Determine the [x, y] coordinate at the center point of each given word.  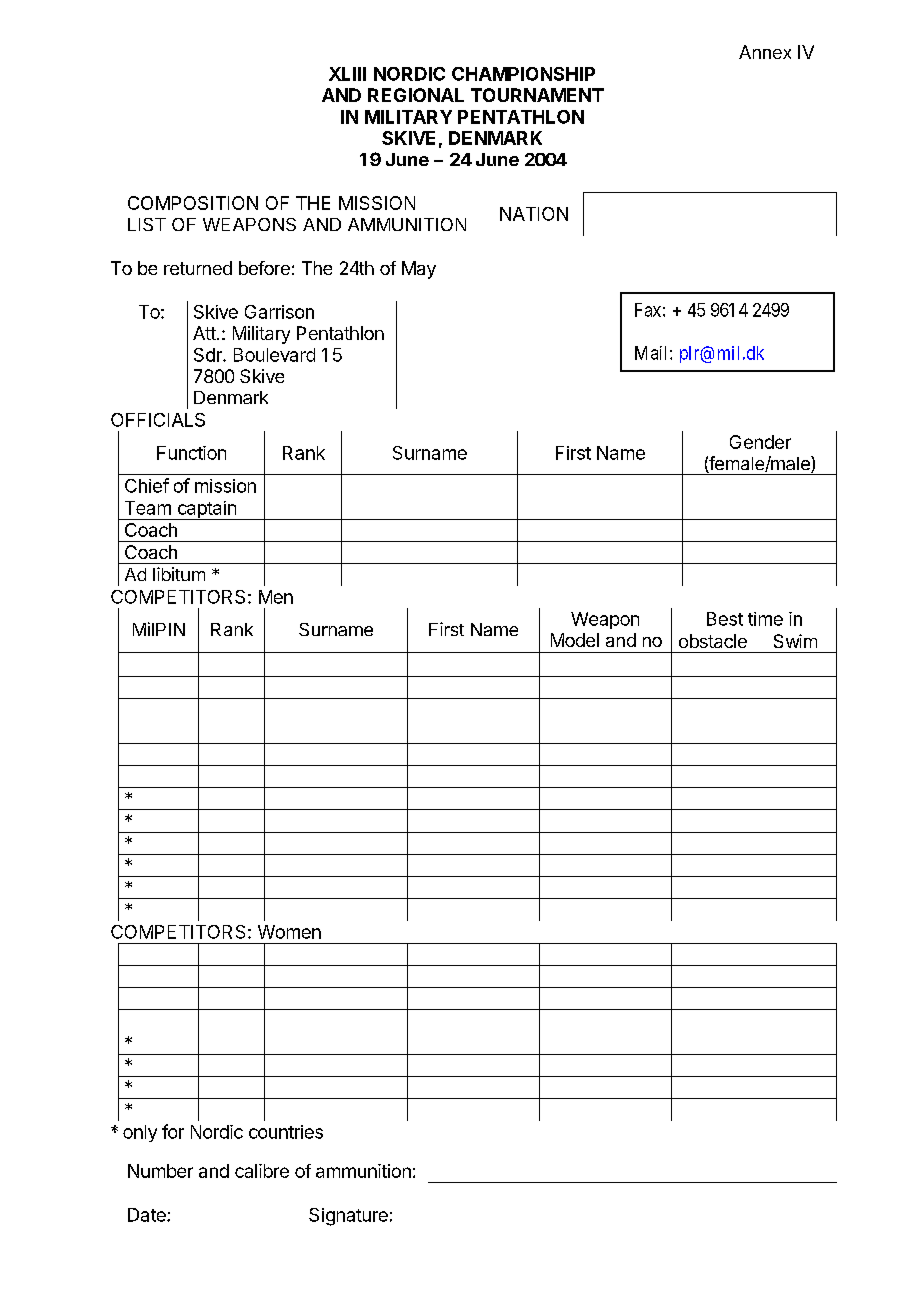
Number [160, 1171]
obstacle [713, 641]
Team [148, 508]
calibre [262, 1171]
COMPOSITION [193, 203]
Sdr [209, 355]
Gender [760, 442]
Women [289, 932]
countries [286, 1132]
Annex [765, 52]
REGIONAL [416, 95]
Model [575, 640]
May [419, 270]
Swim [795, 641]
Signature [348, 1217]
